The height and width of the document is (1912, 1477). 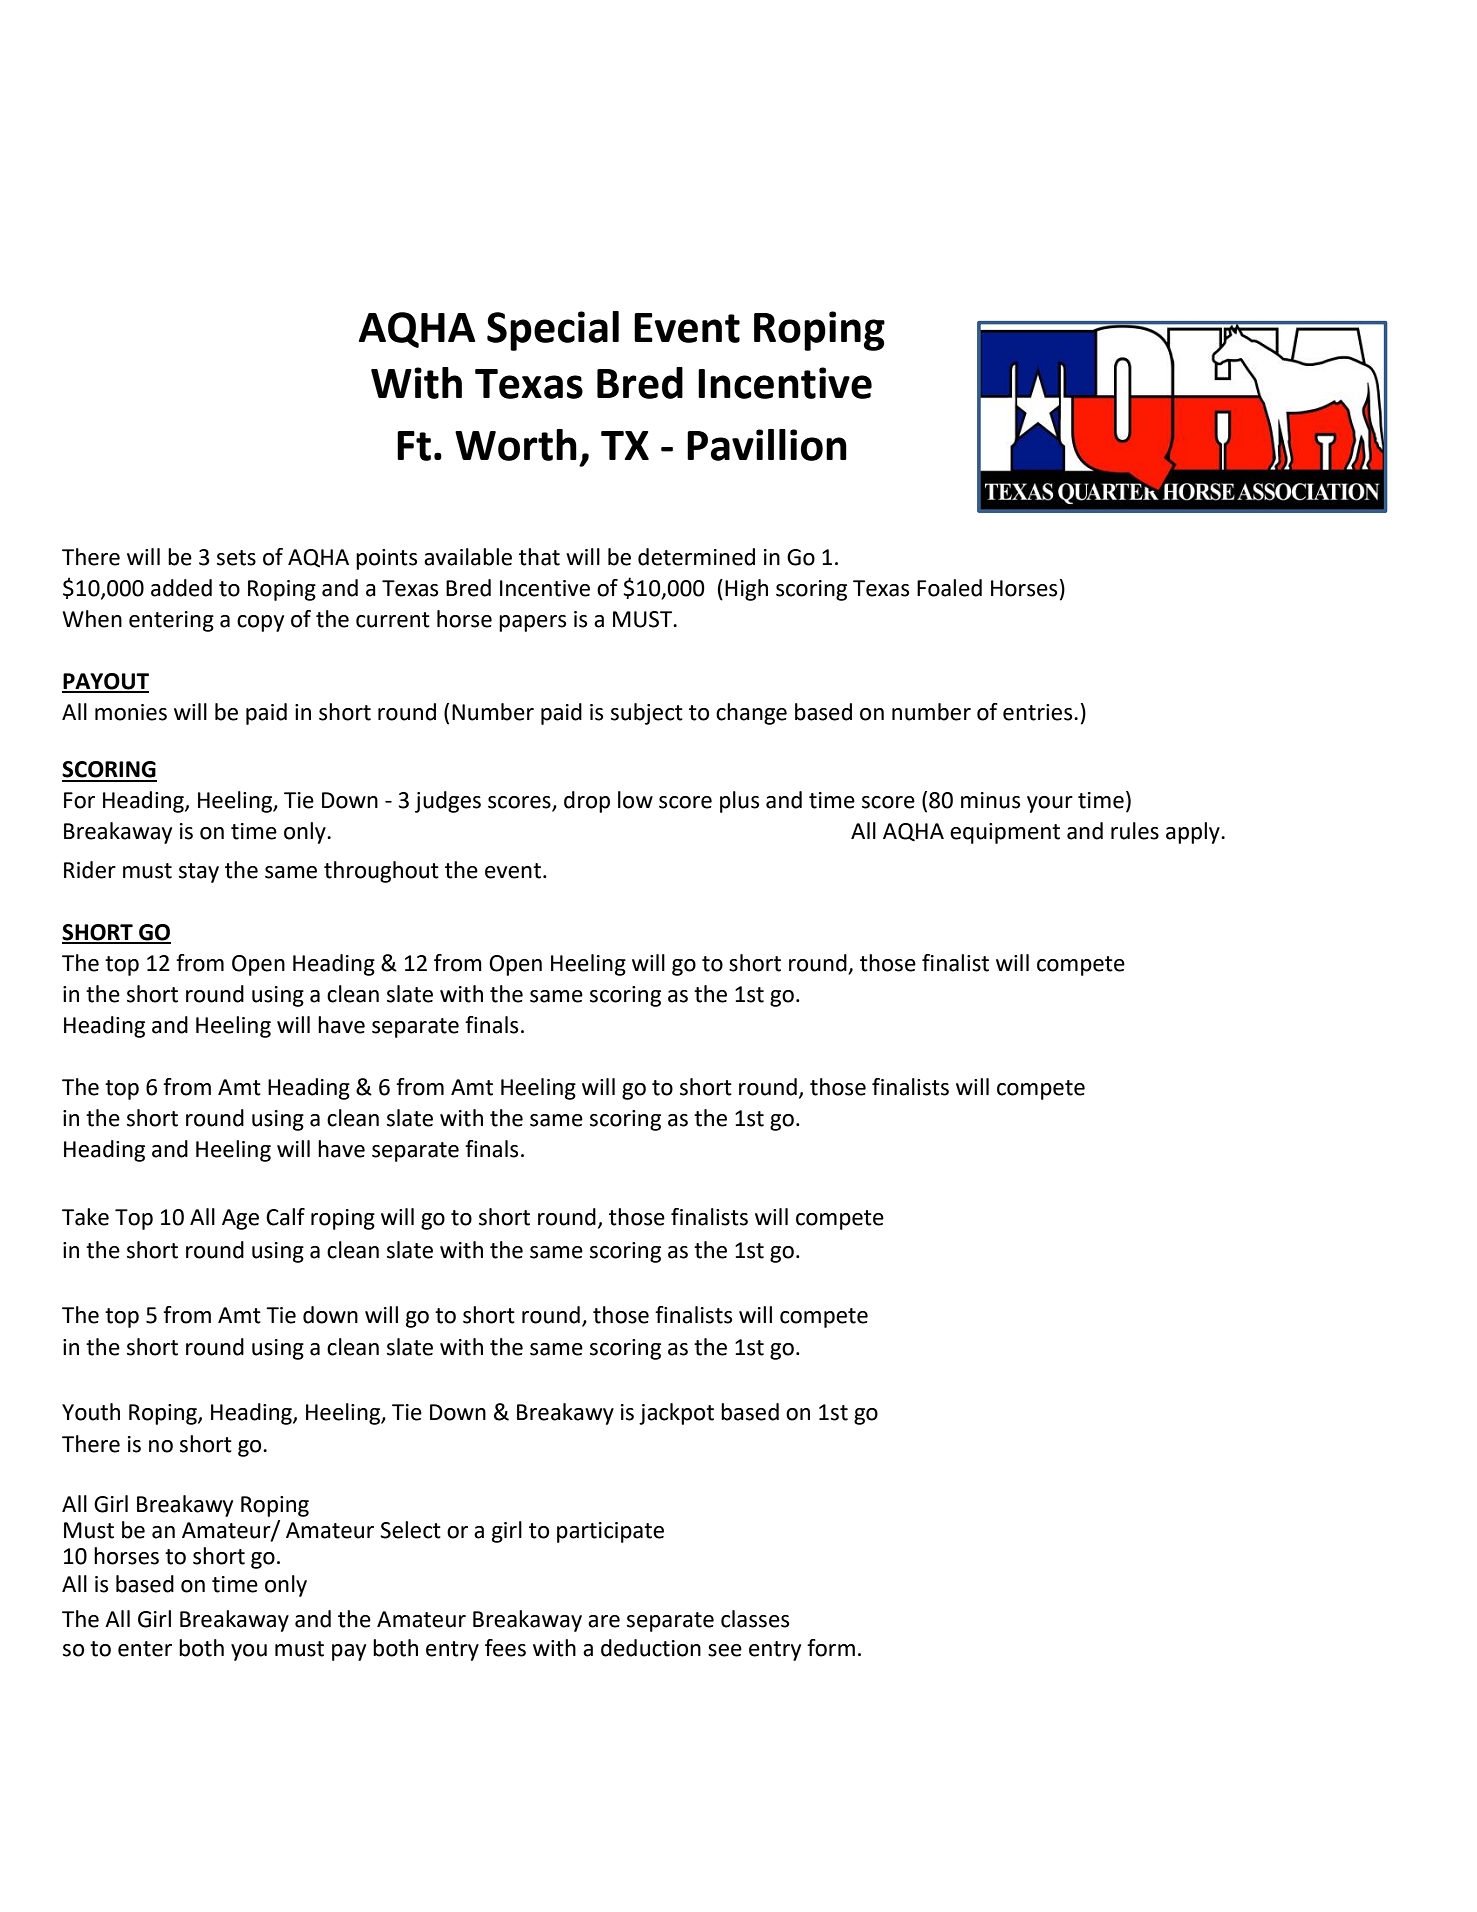 I want to click on monies, so click(x=131, y=712).
